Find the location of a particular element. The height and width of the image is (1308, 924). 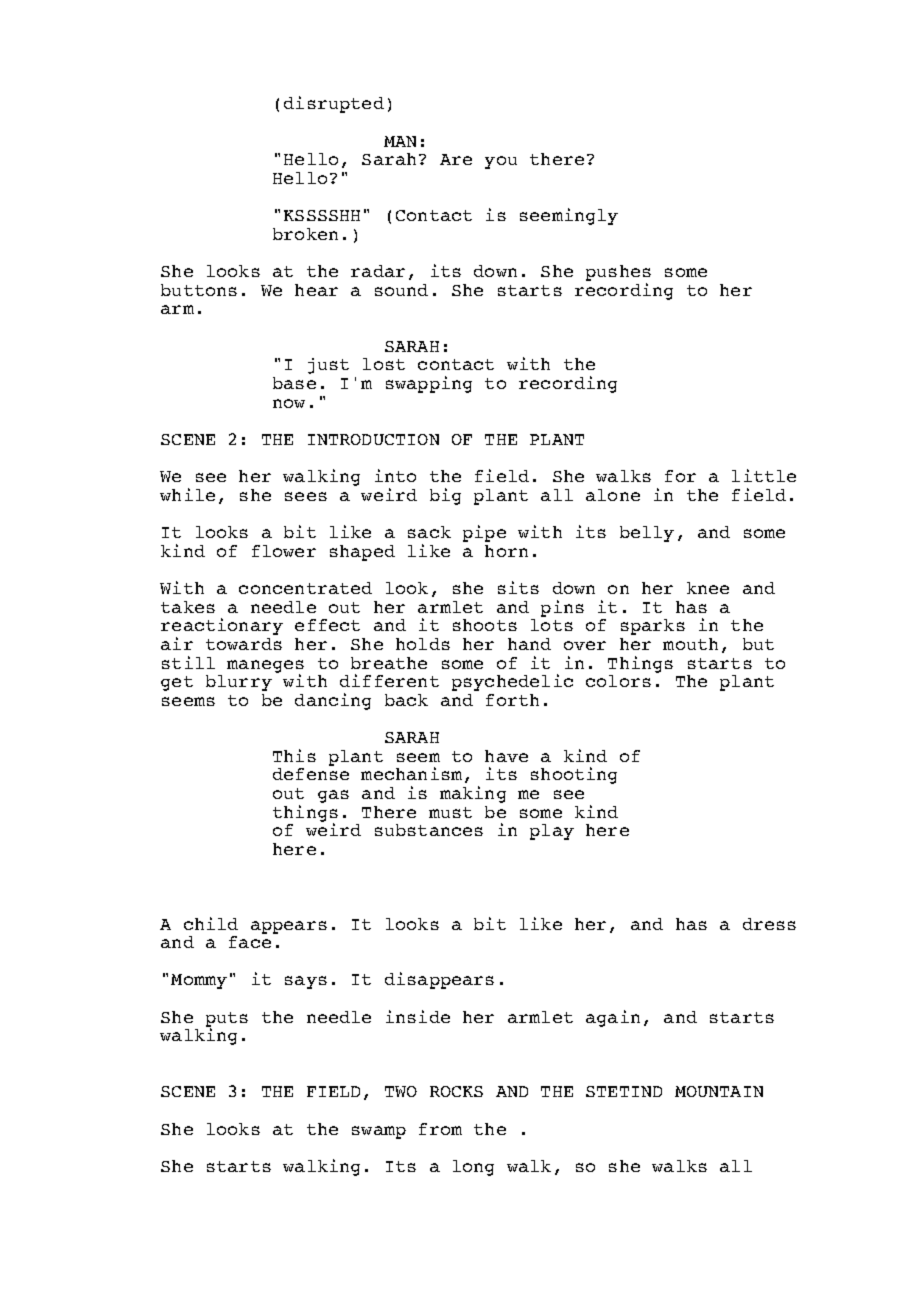

psychedelic is located at coordinates (512, 682).
